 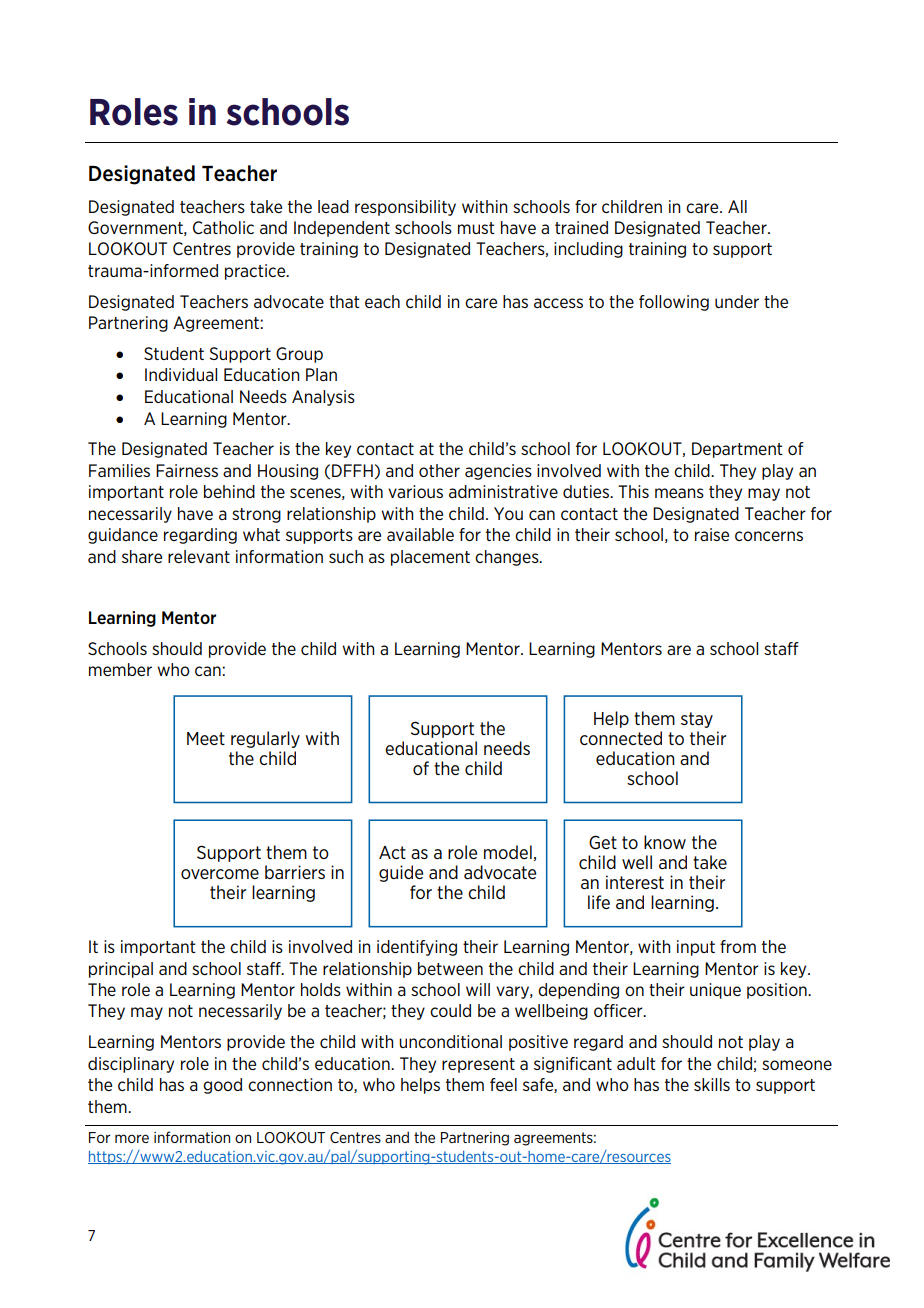 What do you see at coordinates (120, 669) in the screenshot?
I see `member` at bounding box center [120, 669].
